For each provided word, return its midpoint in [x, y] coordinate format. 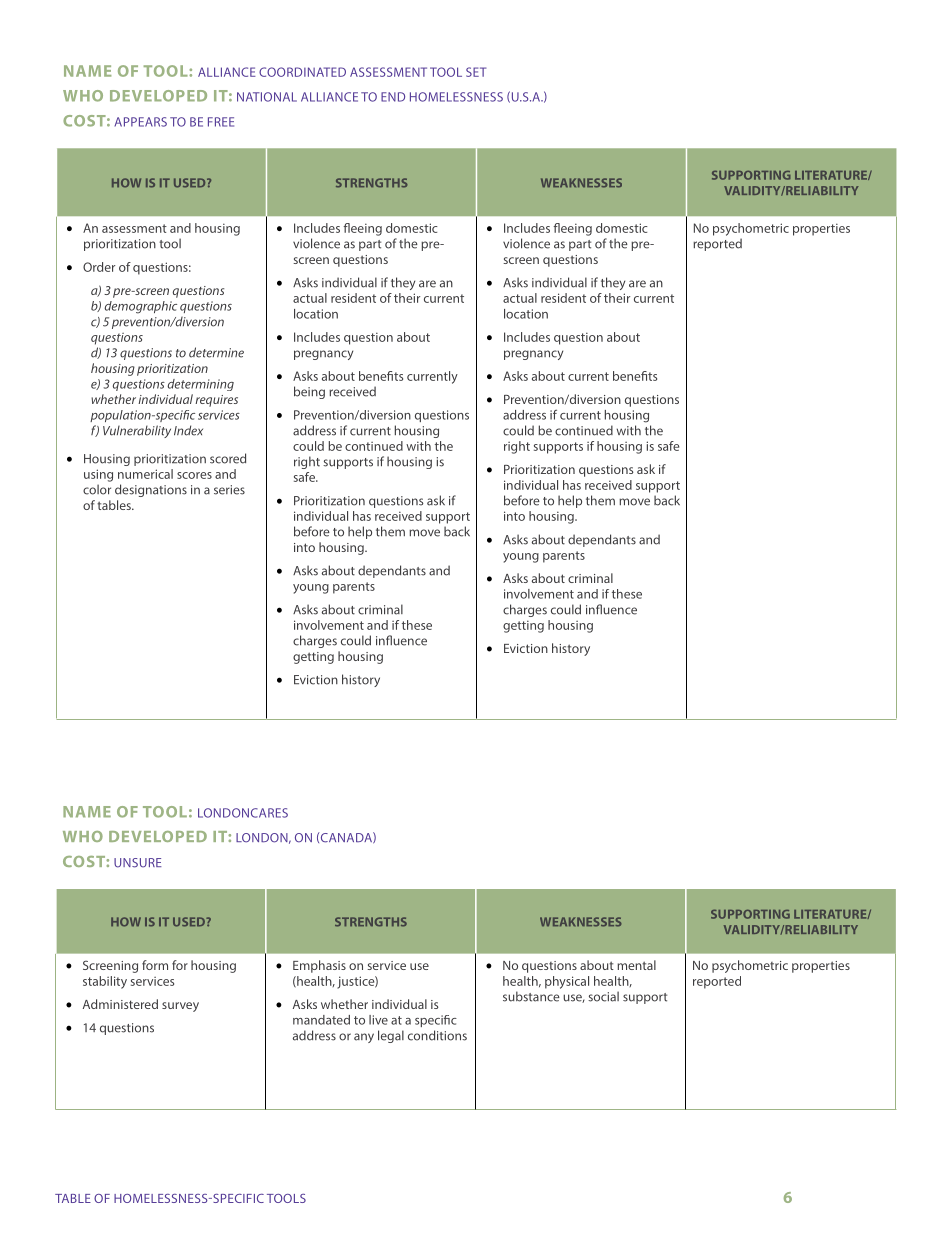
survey [180, 1007]
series [229, 490]
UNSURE [138, 863]
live [378, 1020]
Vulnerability [137, 431]
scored [228, 458]
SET [476, 72]
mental [636, 965]
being [309, 392]
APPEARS [140, 122]
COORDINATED [302, 72]
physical [567, 982]
